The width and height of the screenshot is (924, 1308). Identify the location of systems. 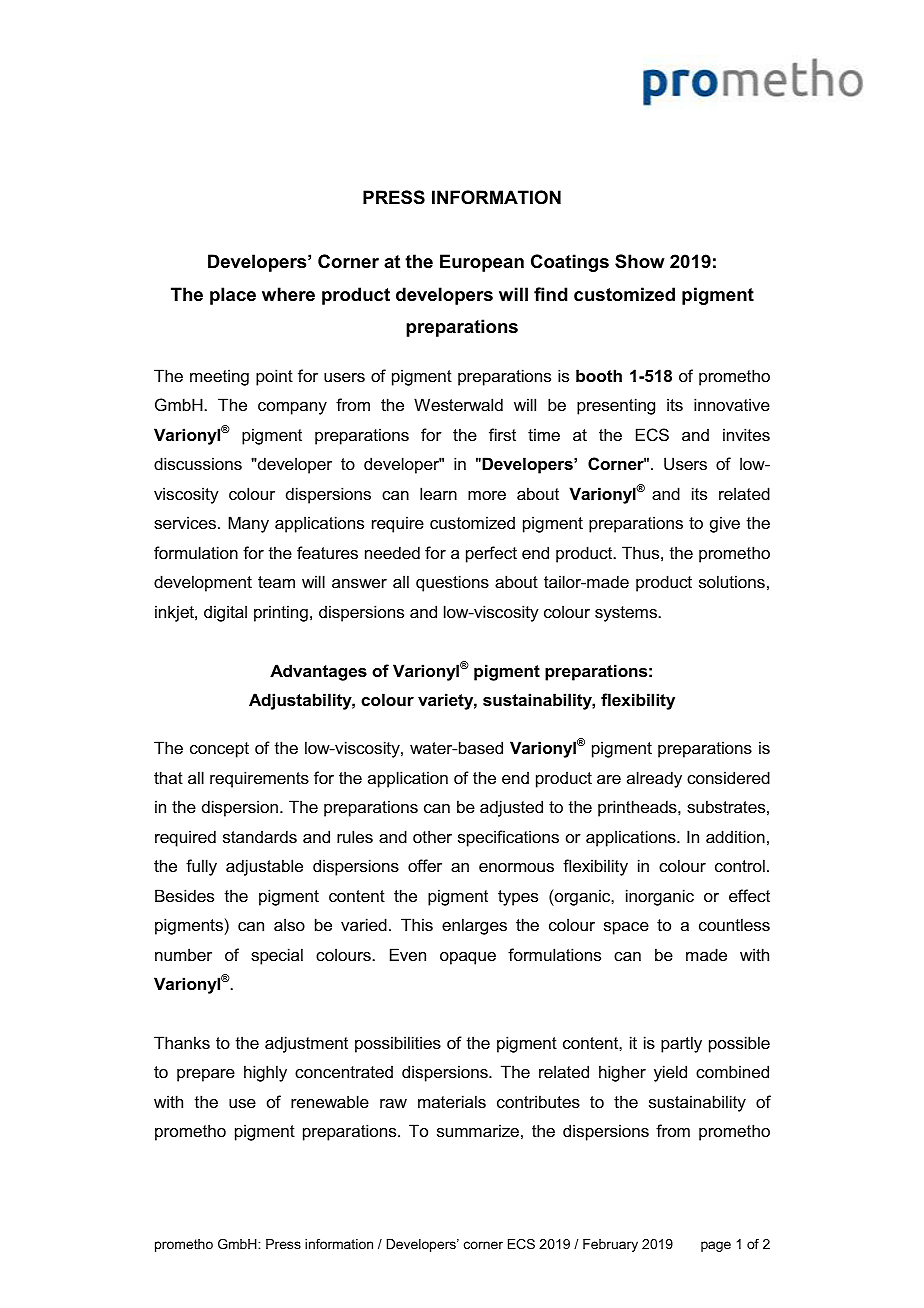
(626, 614).
